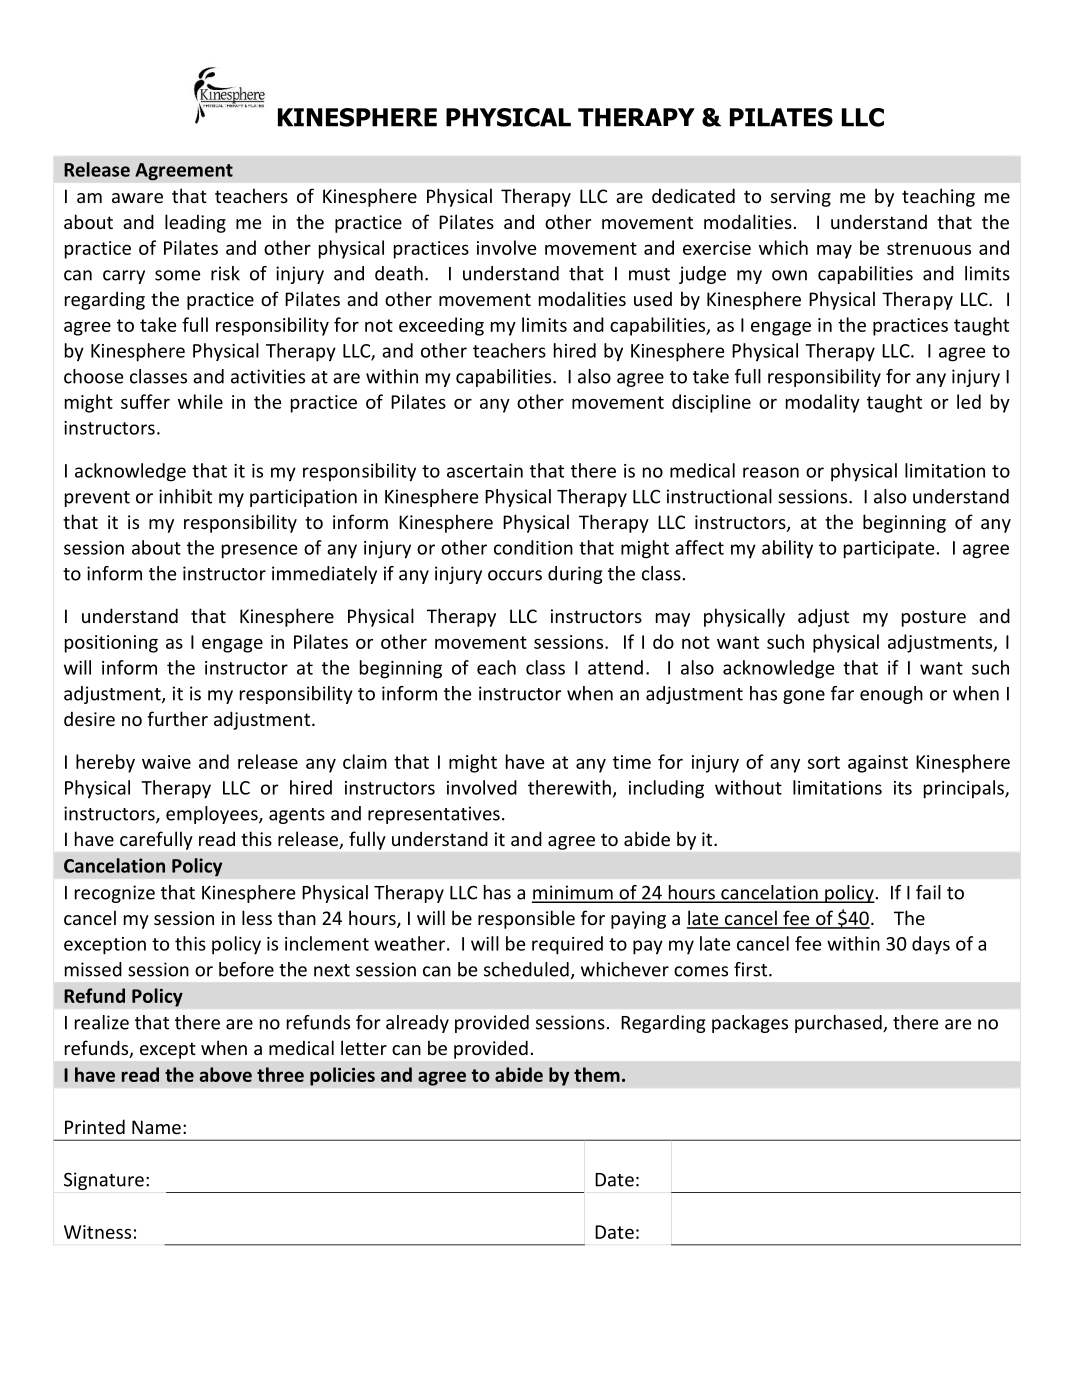 This screenshot has height=1390, width=1074. Describe the element at coordinates (104, 1181) in the screenshot. I see `Signature` at that location.
